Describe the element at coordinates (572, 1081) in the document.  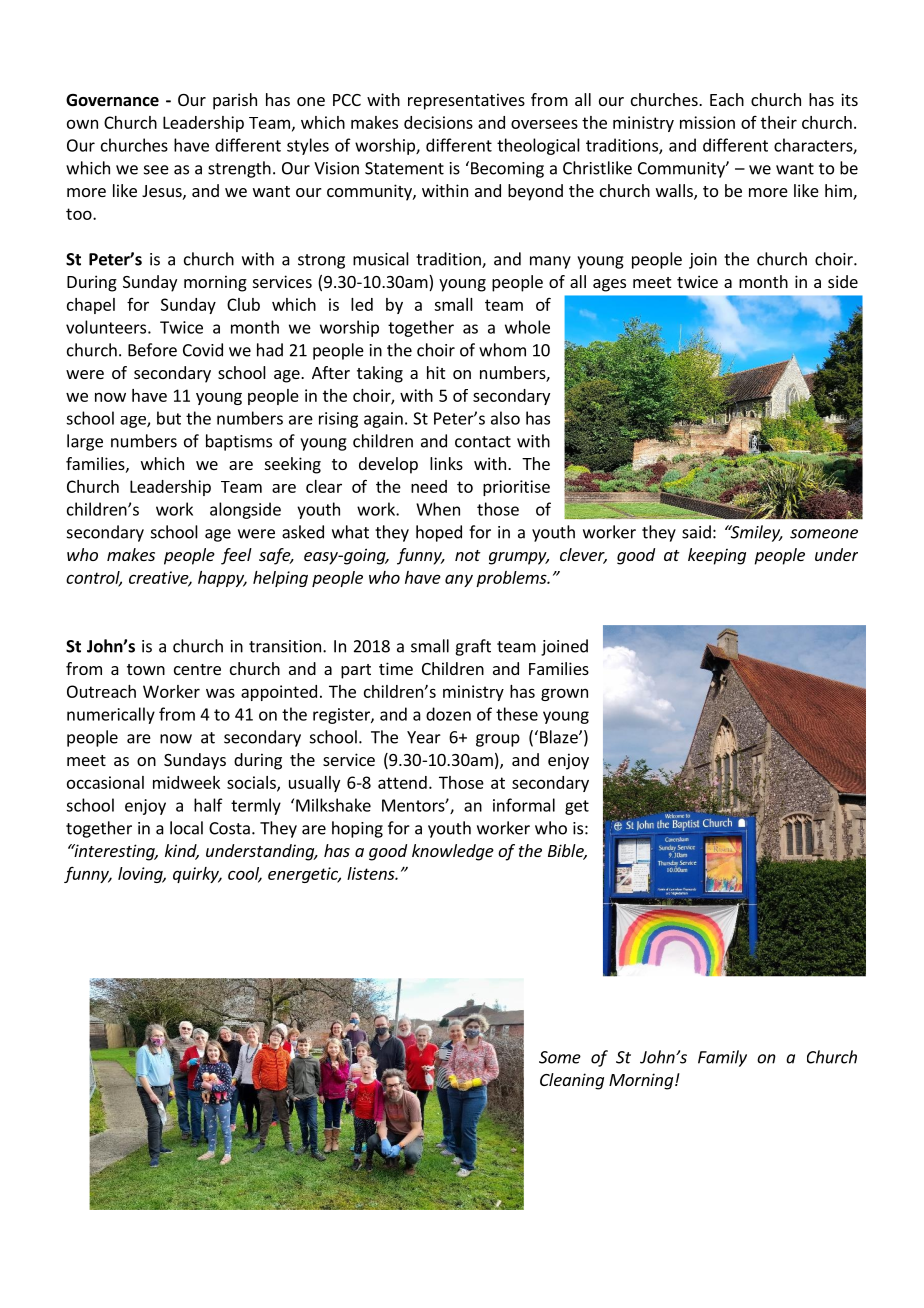
I see `Cleaning` at that location.
